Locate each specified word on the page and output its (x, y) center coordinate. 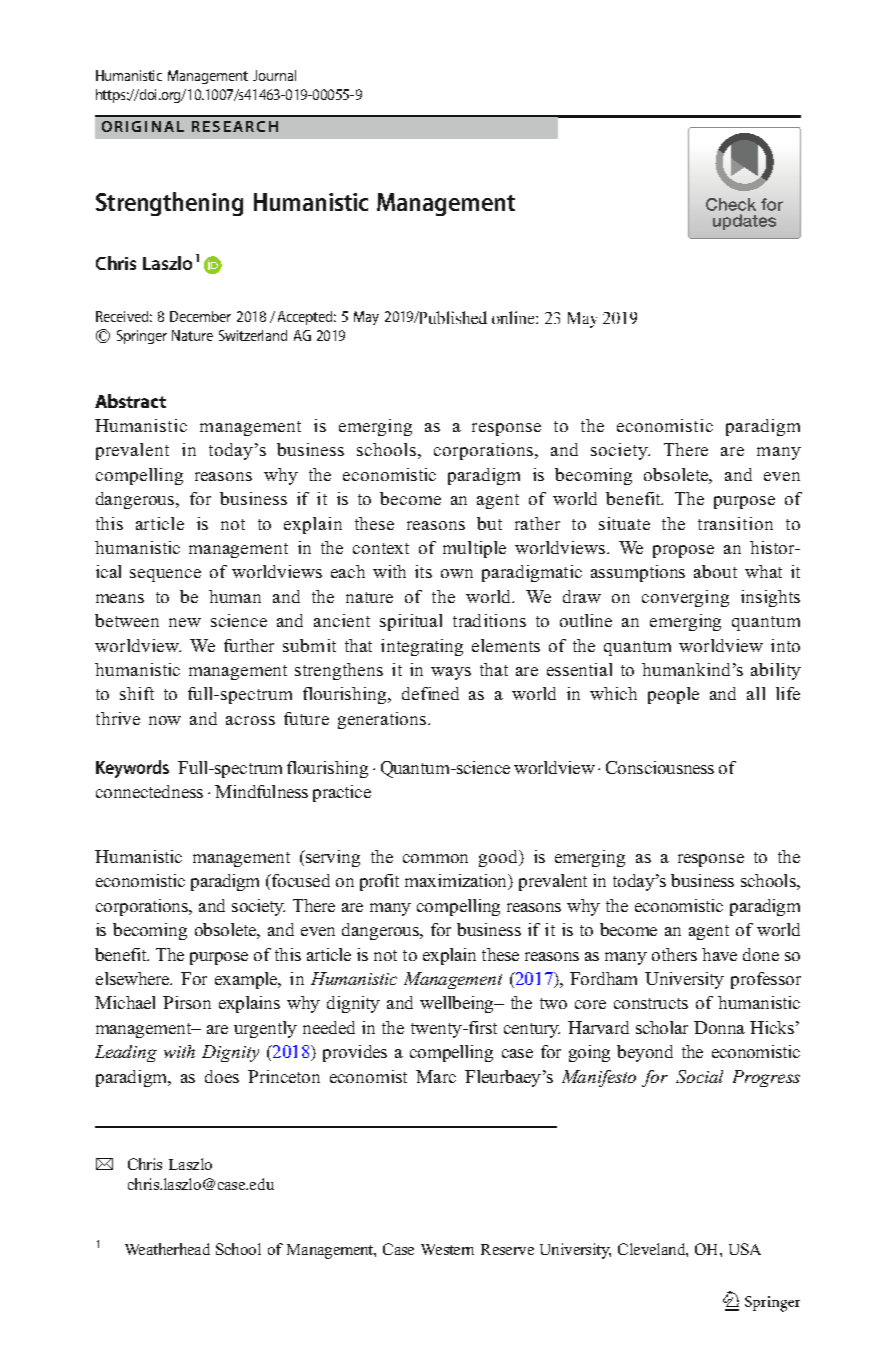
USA (745, 1249)
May (366, 318)
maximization (457, 882)
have (719, 954)
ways (451, 673)
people (673, 695)
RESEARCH (235, 126)
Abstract (130, 401)
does (222, 1076)
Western (447, 1249)
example (247, 980)
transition (735, 523)
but (489, 523)
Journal (274, 75)
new (185, 622)
